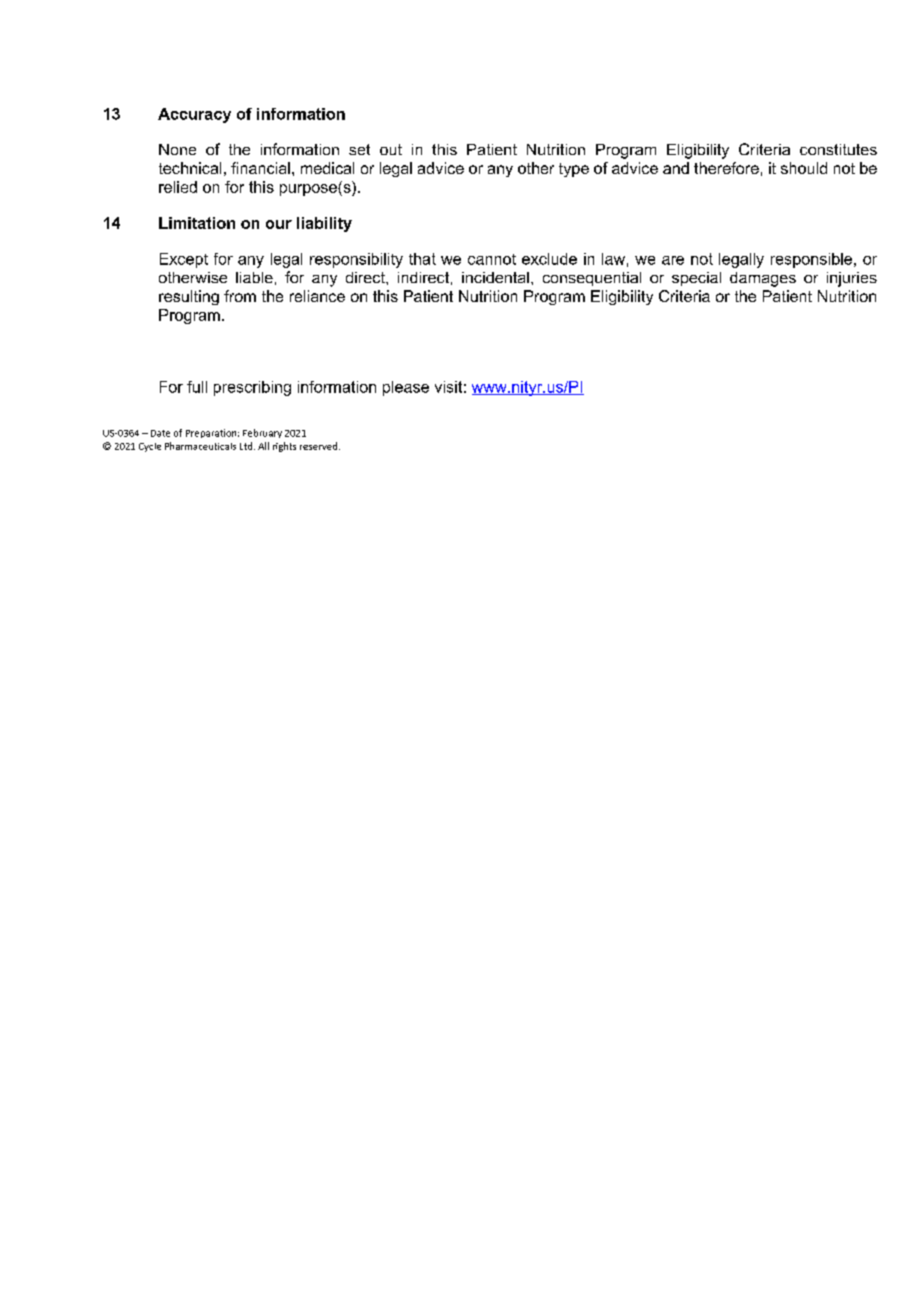 Image resolution: width=924 pixels, height=1308 pixels. I want to click on from, so click(240, 296).
